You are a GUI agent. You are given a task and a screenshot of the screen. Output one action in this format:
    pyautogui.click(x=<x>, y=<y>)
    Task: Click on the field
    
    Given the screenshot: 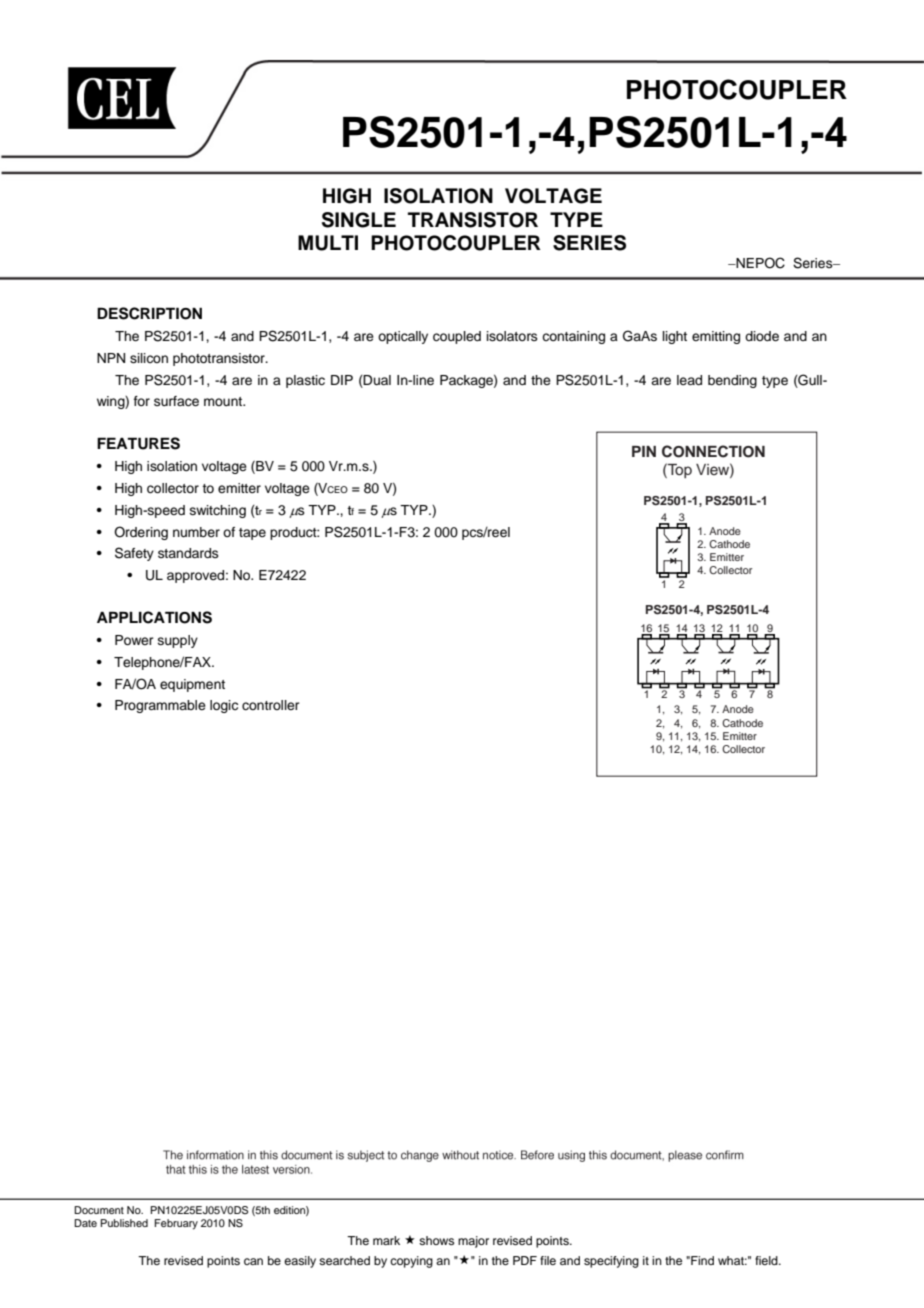 What is the action you would take?
    pyautogui.click(x=767, y=1260)
